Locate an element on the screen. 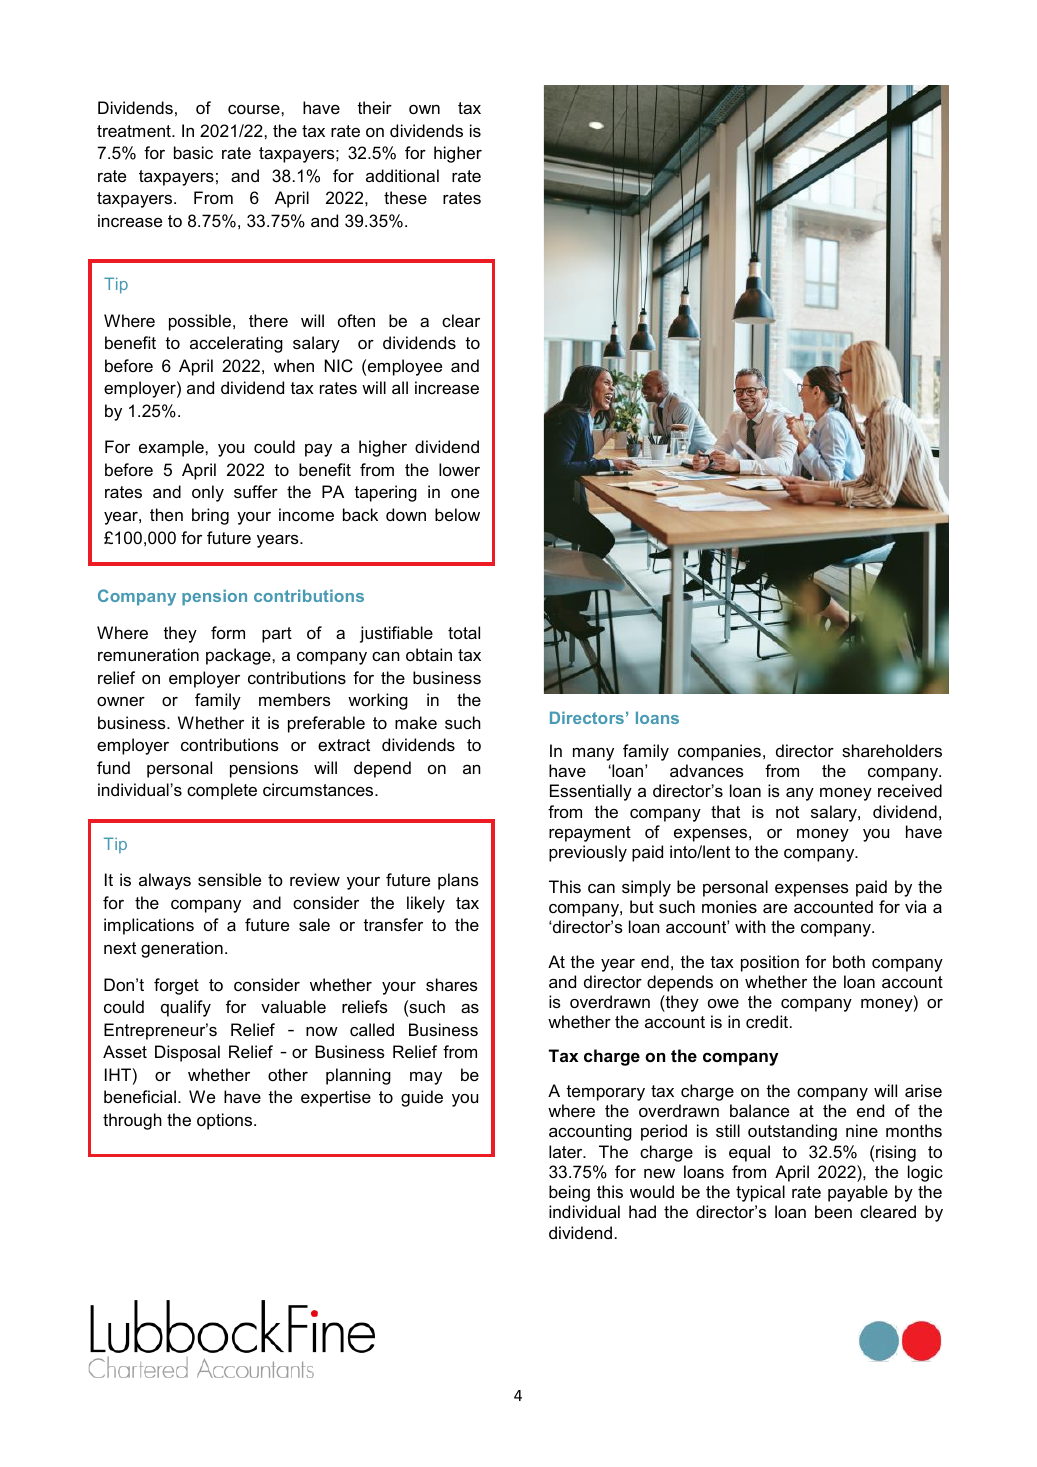 Image resolution: width=1037 pixels, height=1467 pixels. being is located at coordinates (569, 1193).
